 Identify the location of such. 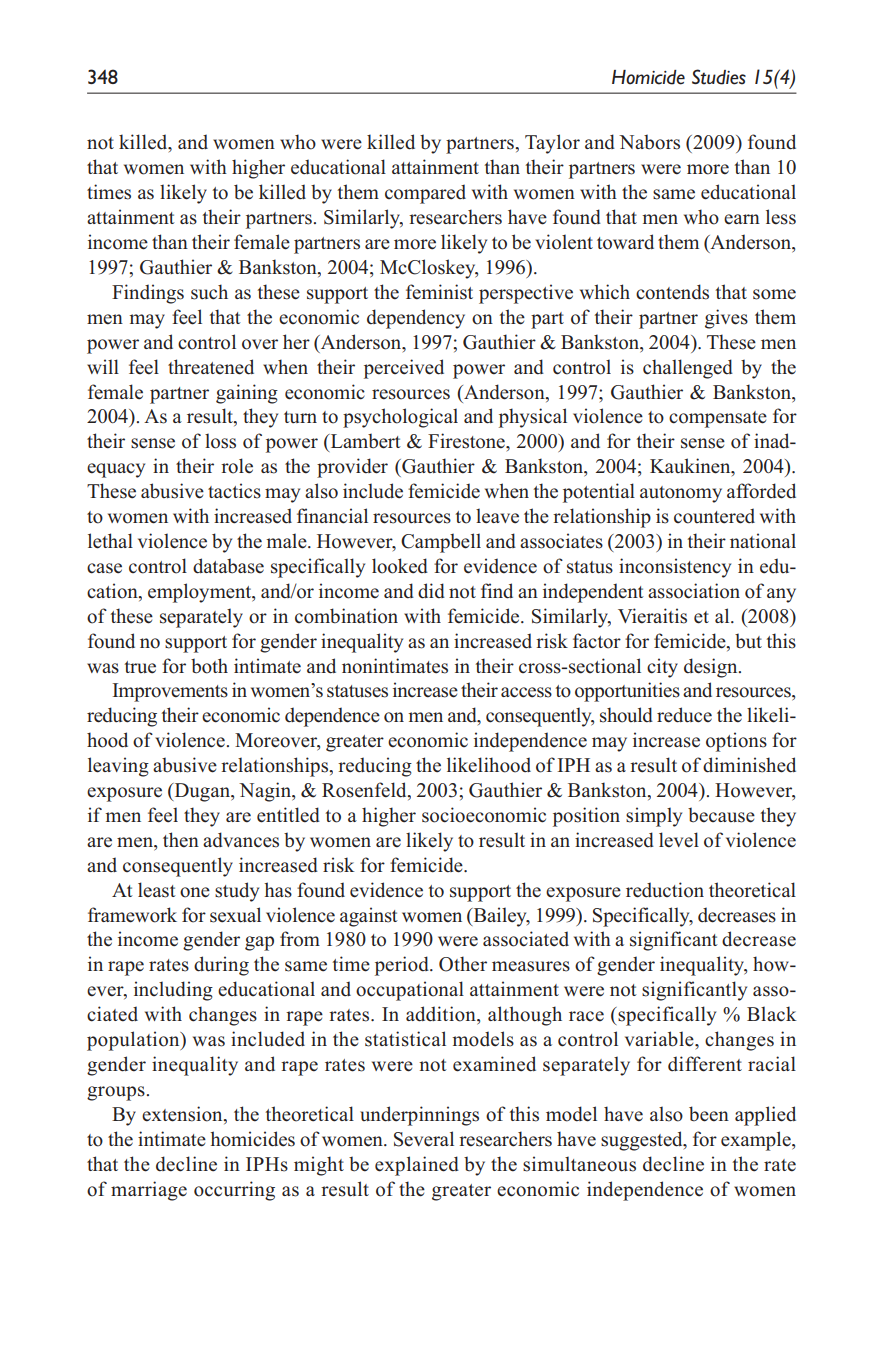
(209, 292).
